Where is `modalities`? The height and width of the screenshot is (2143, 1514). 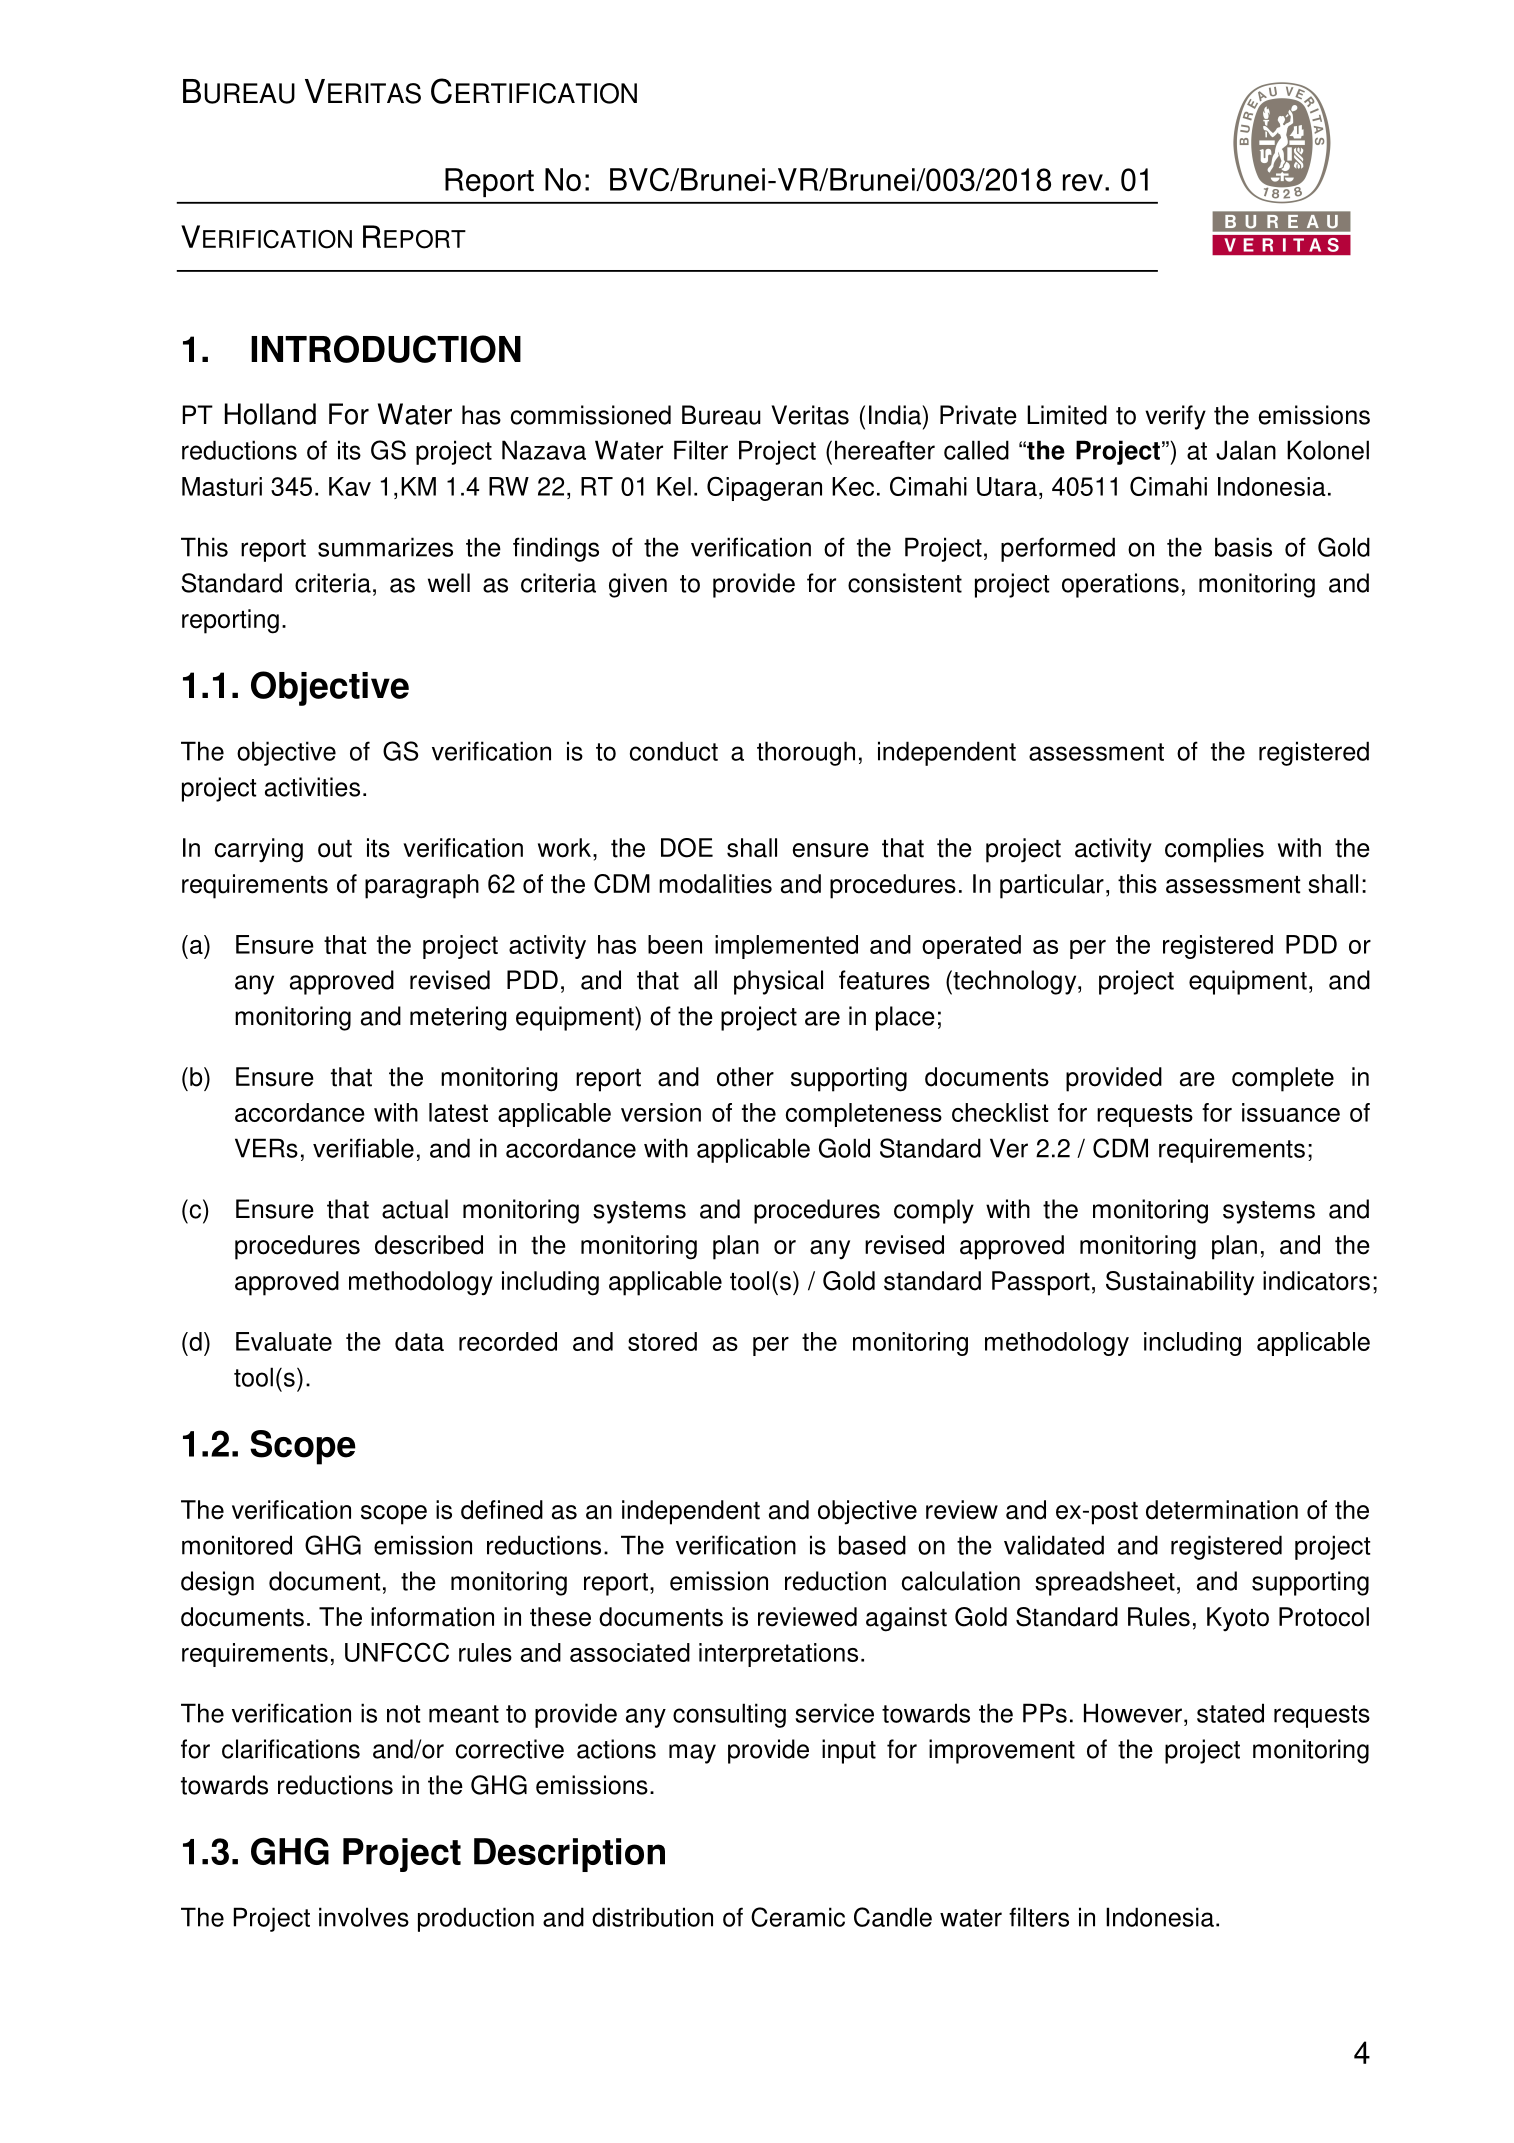 modalities is located at coordinates (715, 884).
